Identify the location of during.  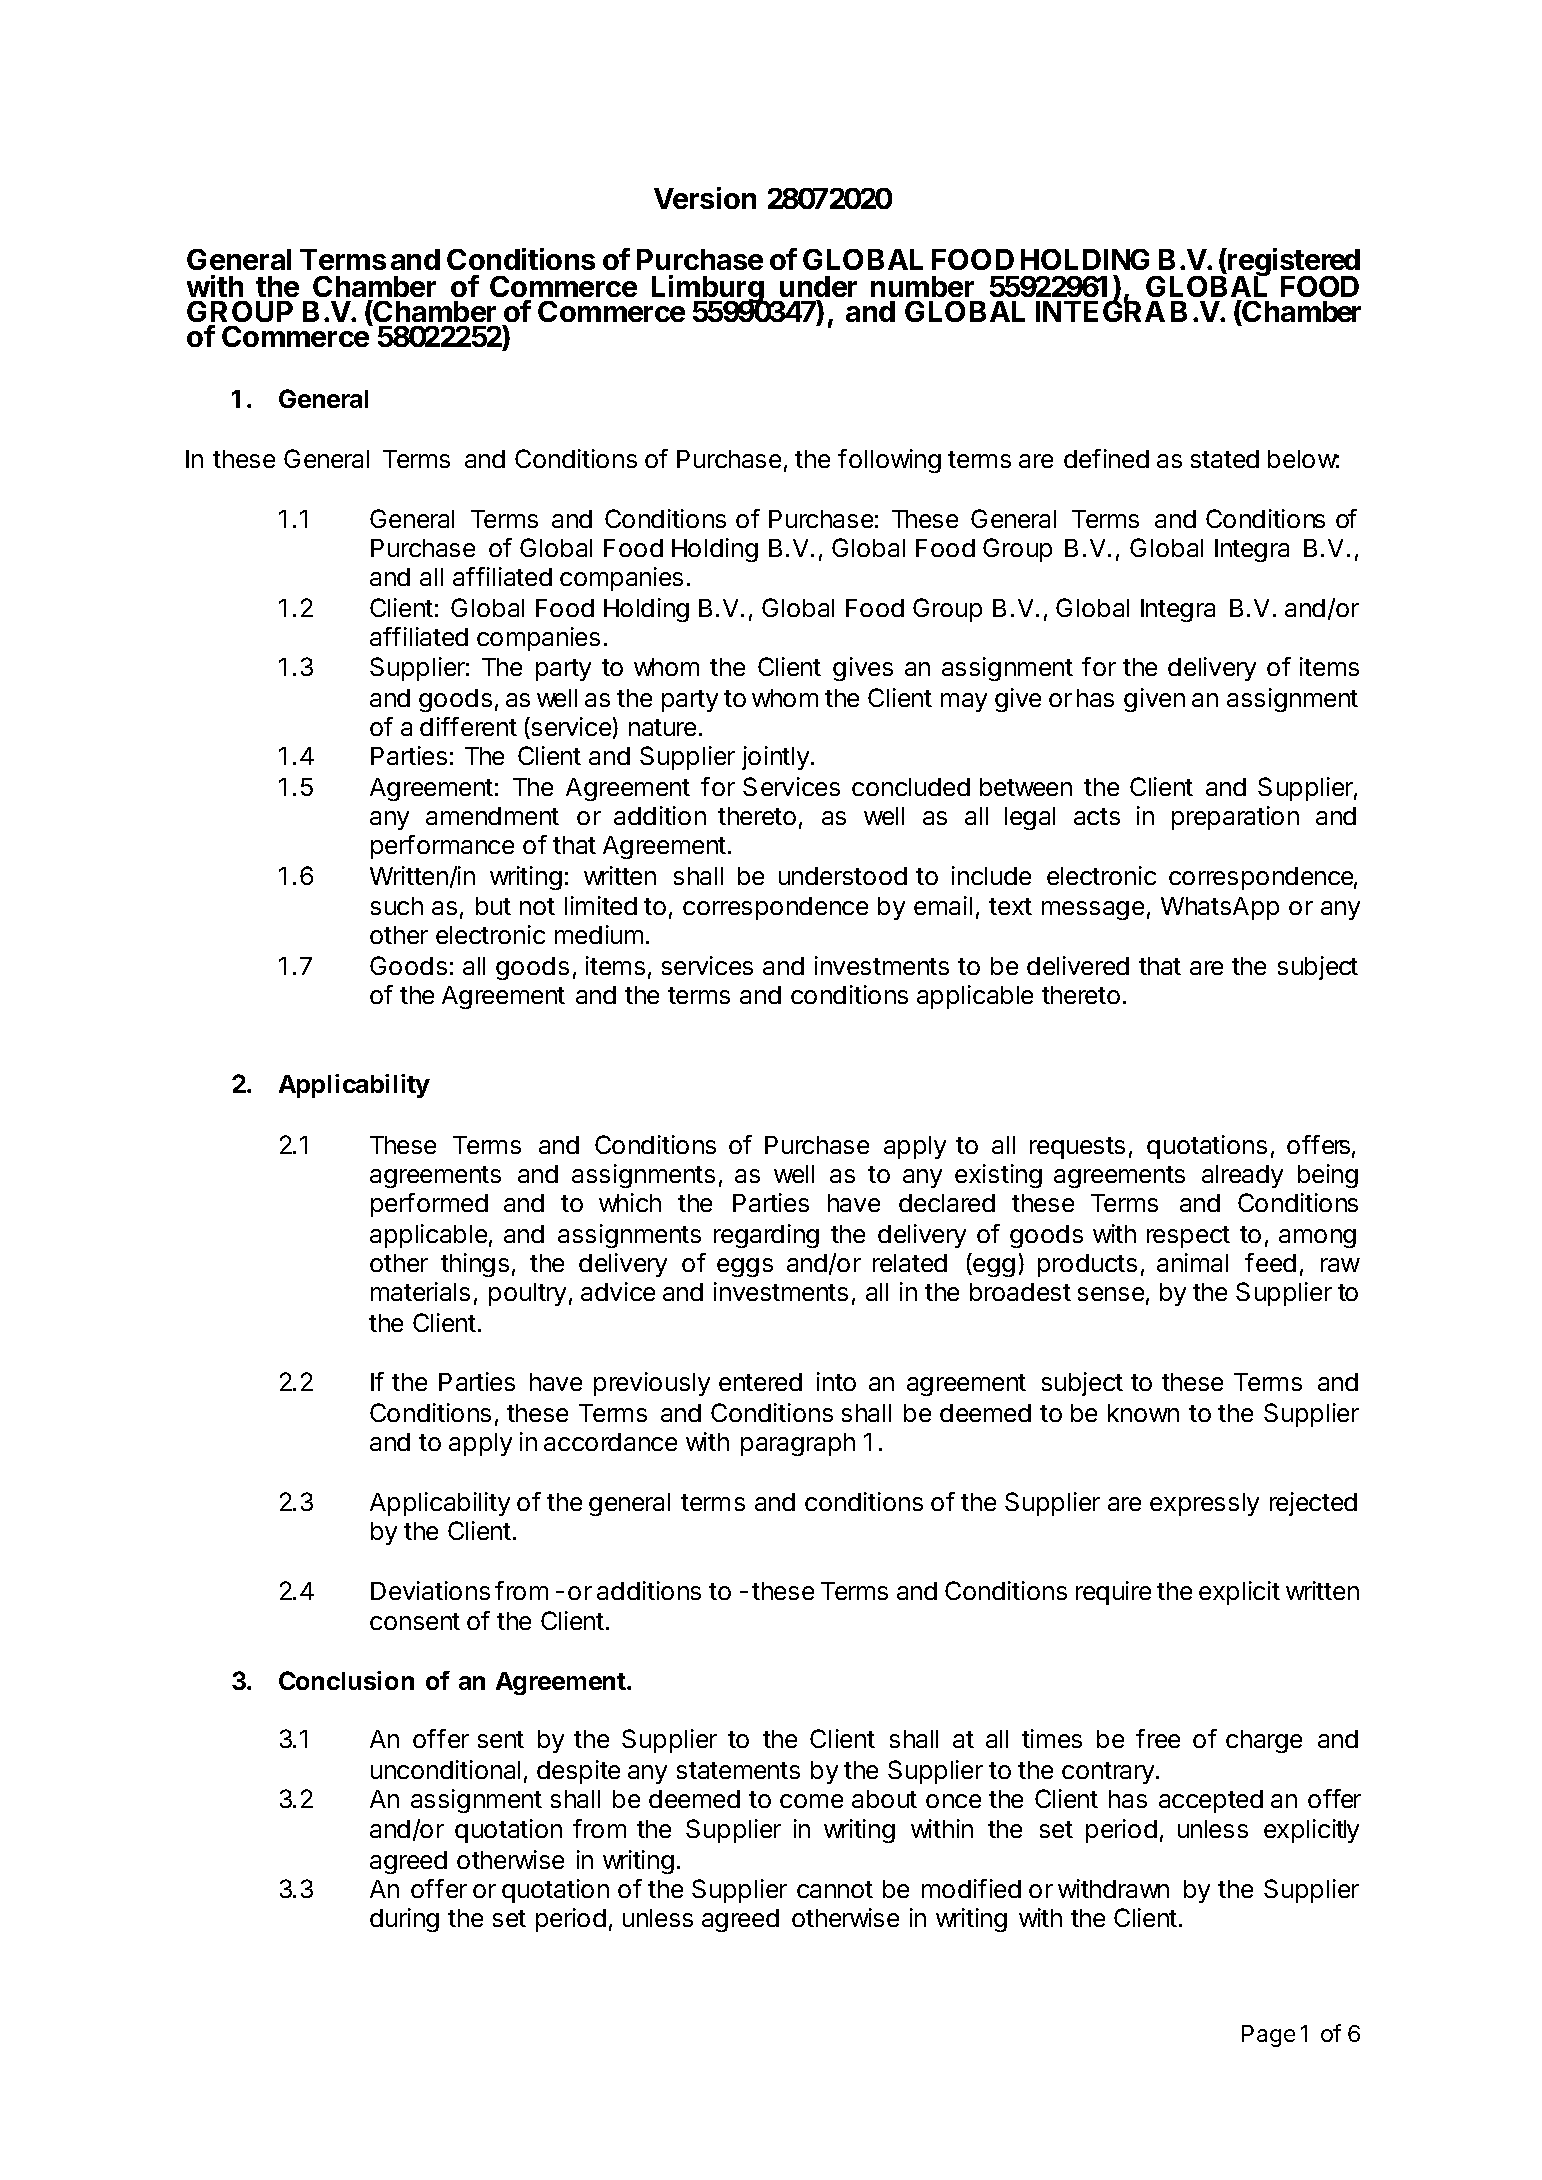
(404, 1920).
